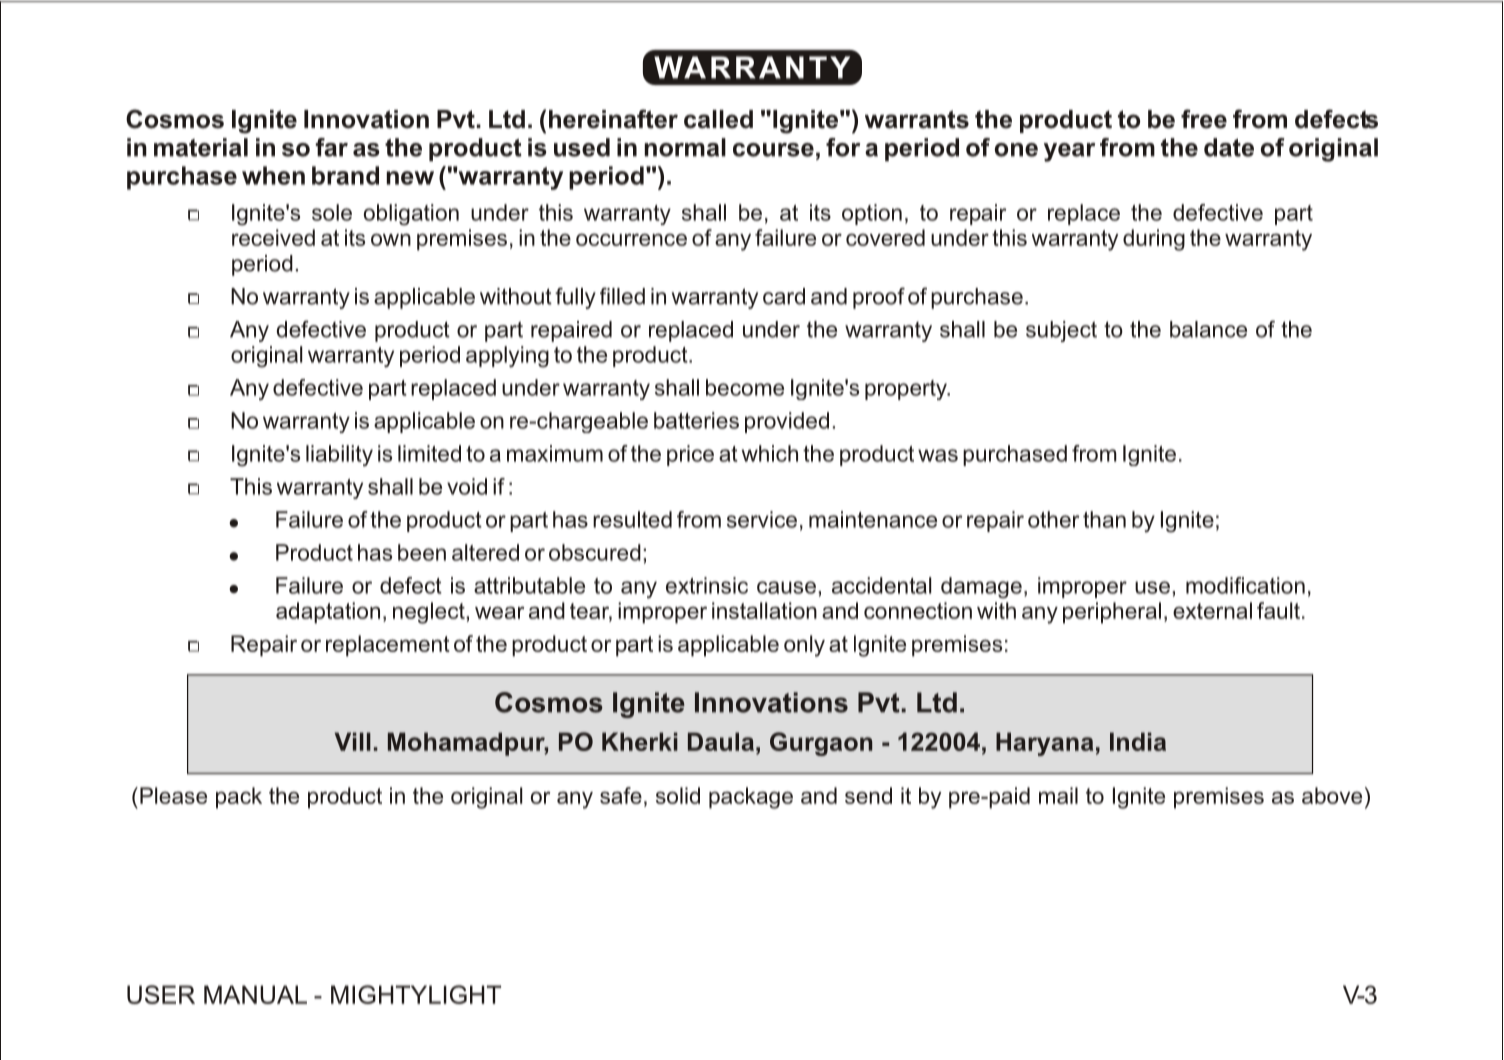 This screenshot has width=1504, height=1060. What do you see at coordinates (707, 585) in the screenshot?
I see `extrinsic` at bounding box center [707, 585].
